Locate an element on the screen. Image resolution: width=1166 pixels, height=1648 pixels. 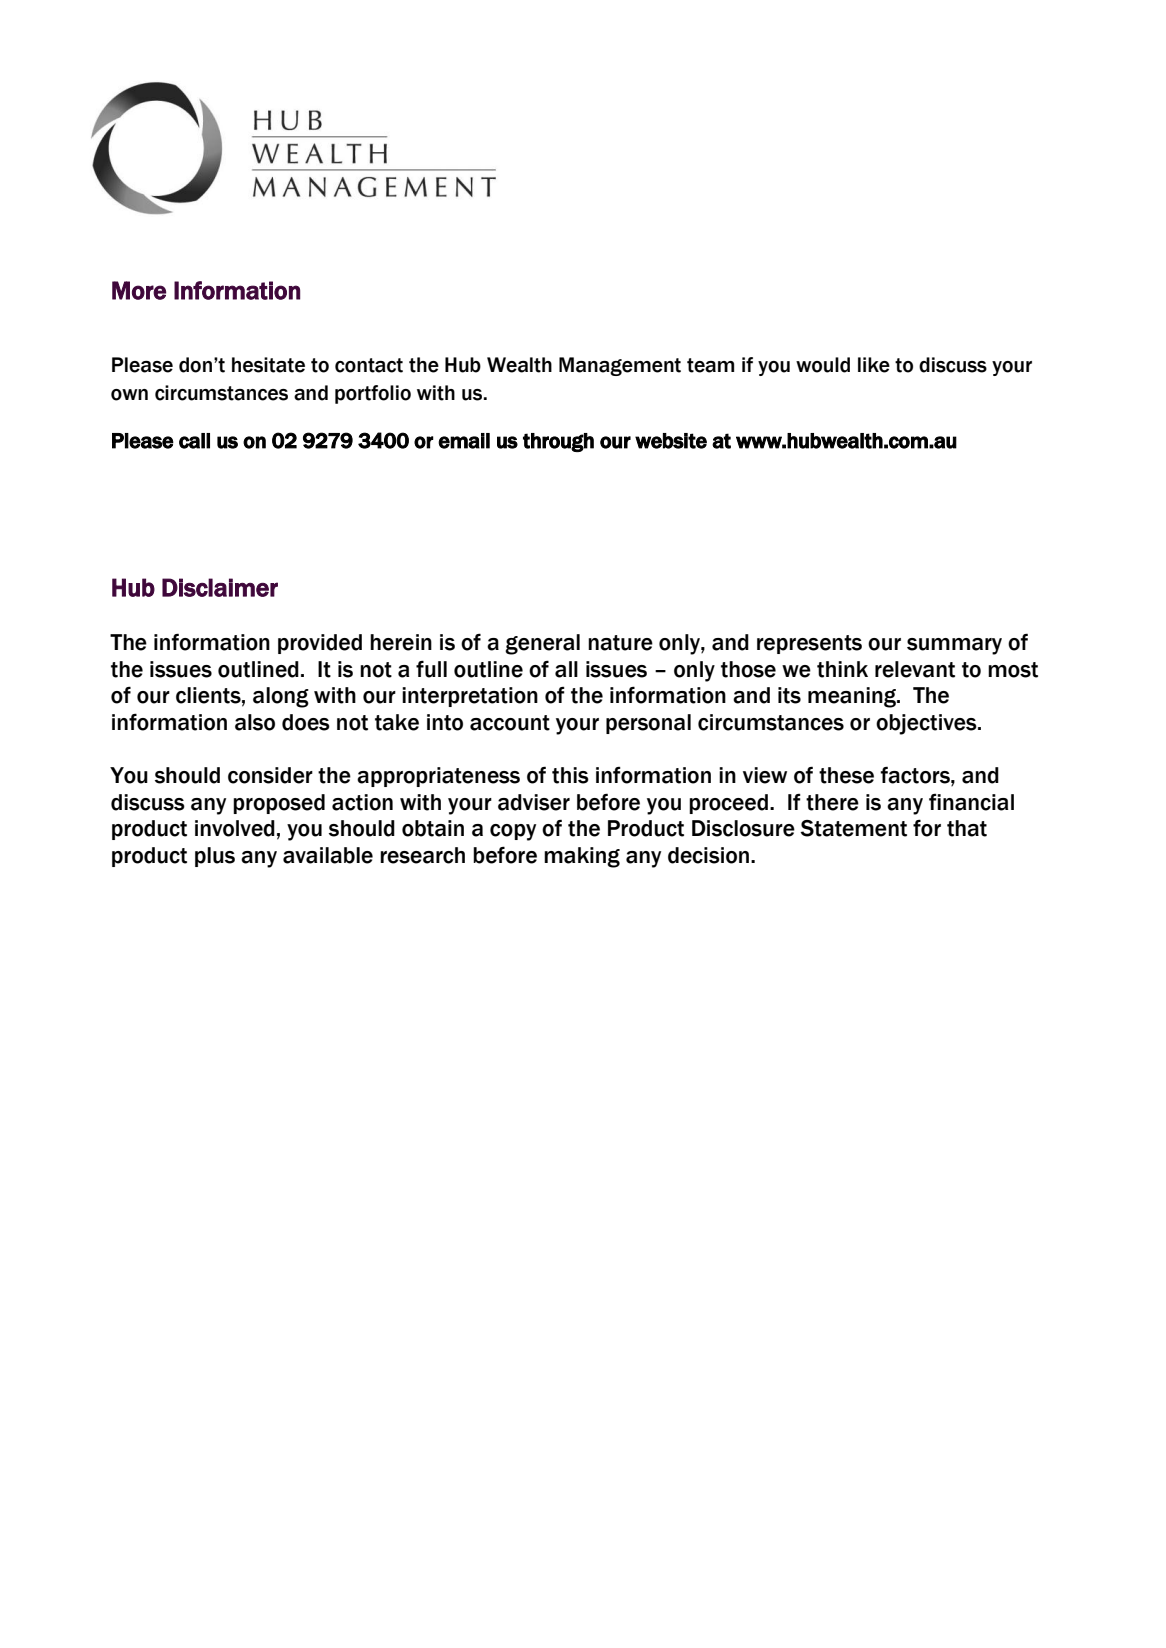
like is located at coordinates (874, 365).
